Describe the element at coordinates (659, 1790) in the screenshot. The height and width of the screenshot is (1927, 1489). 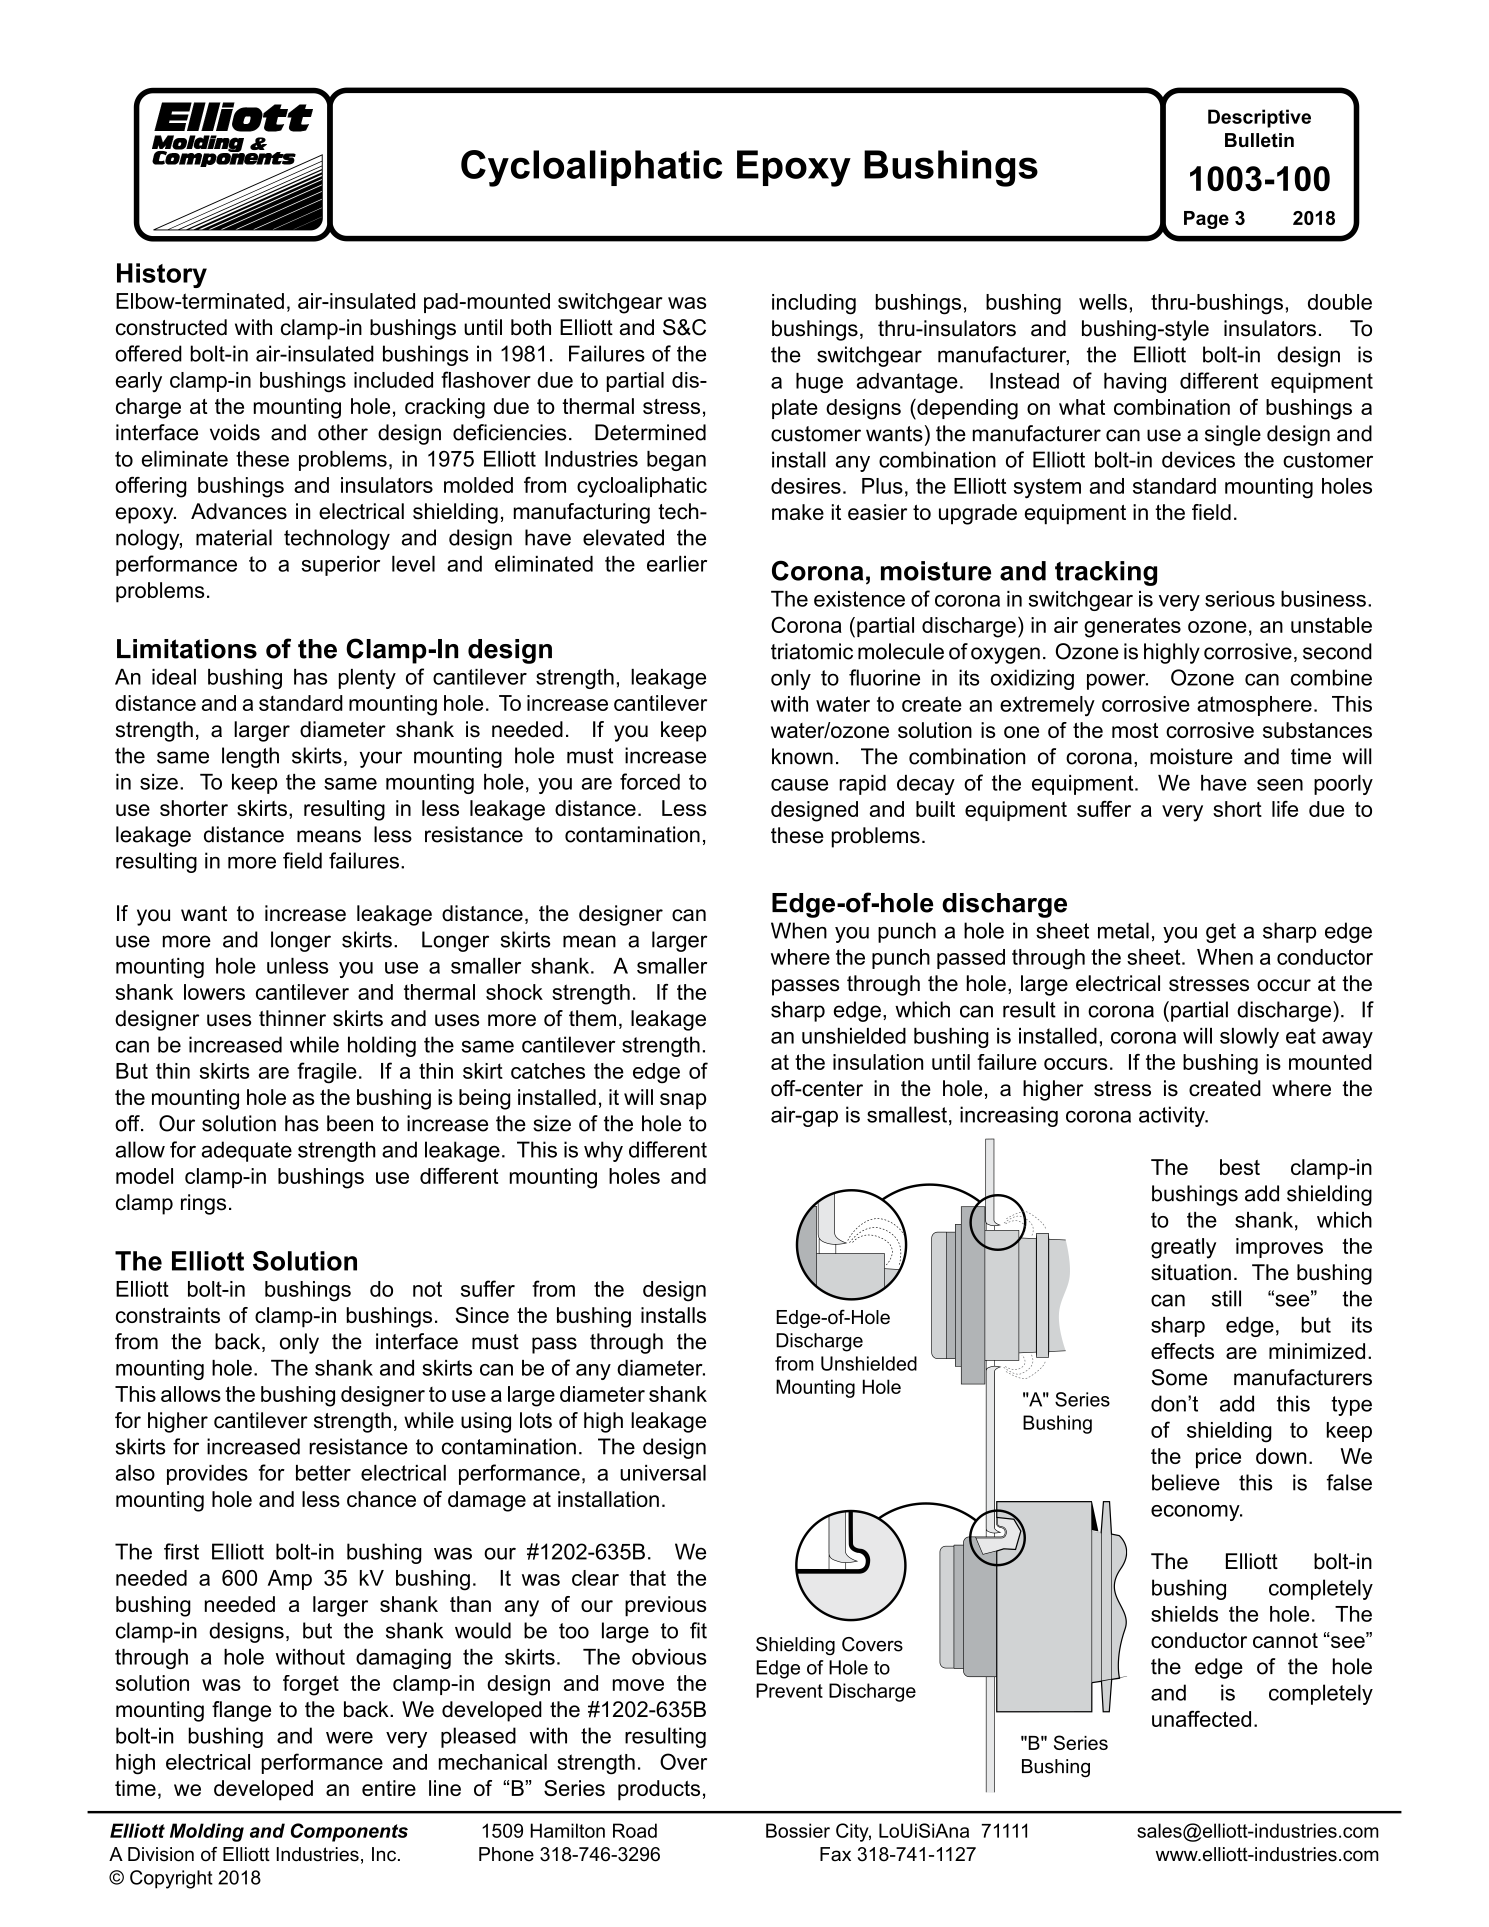
I see `products` at that location.
